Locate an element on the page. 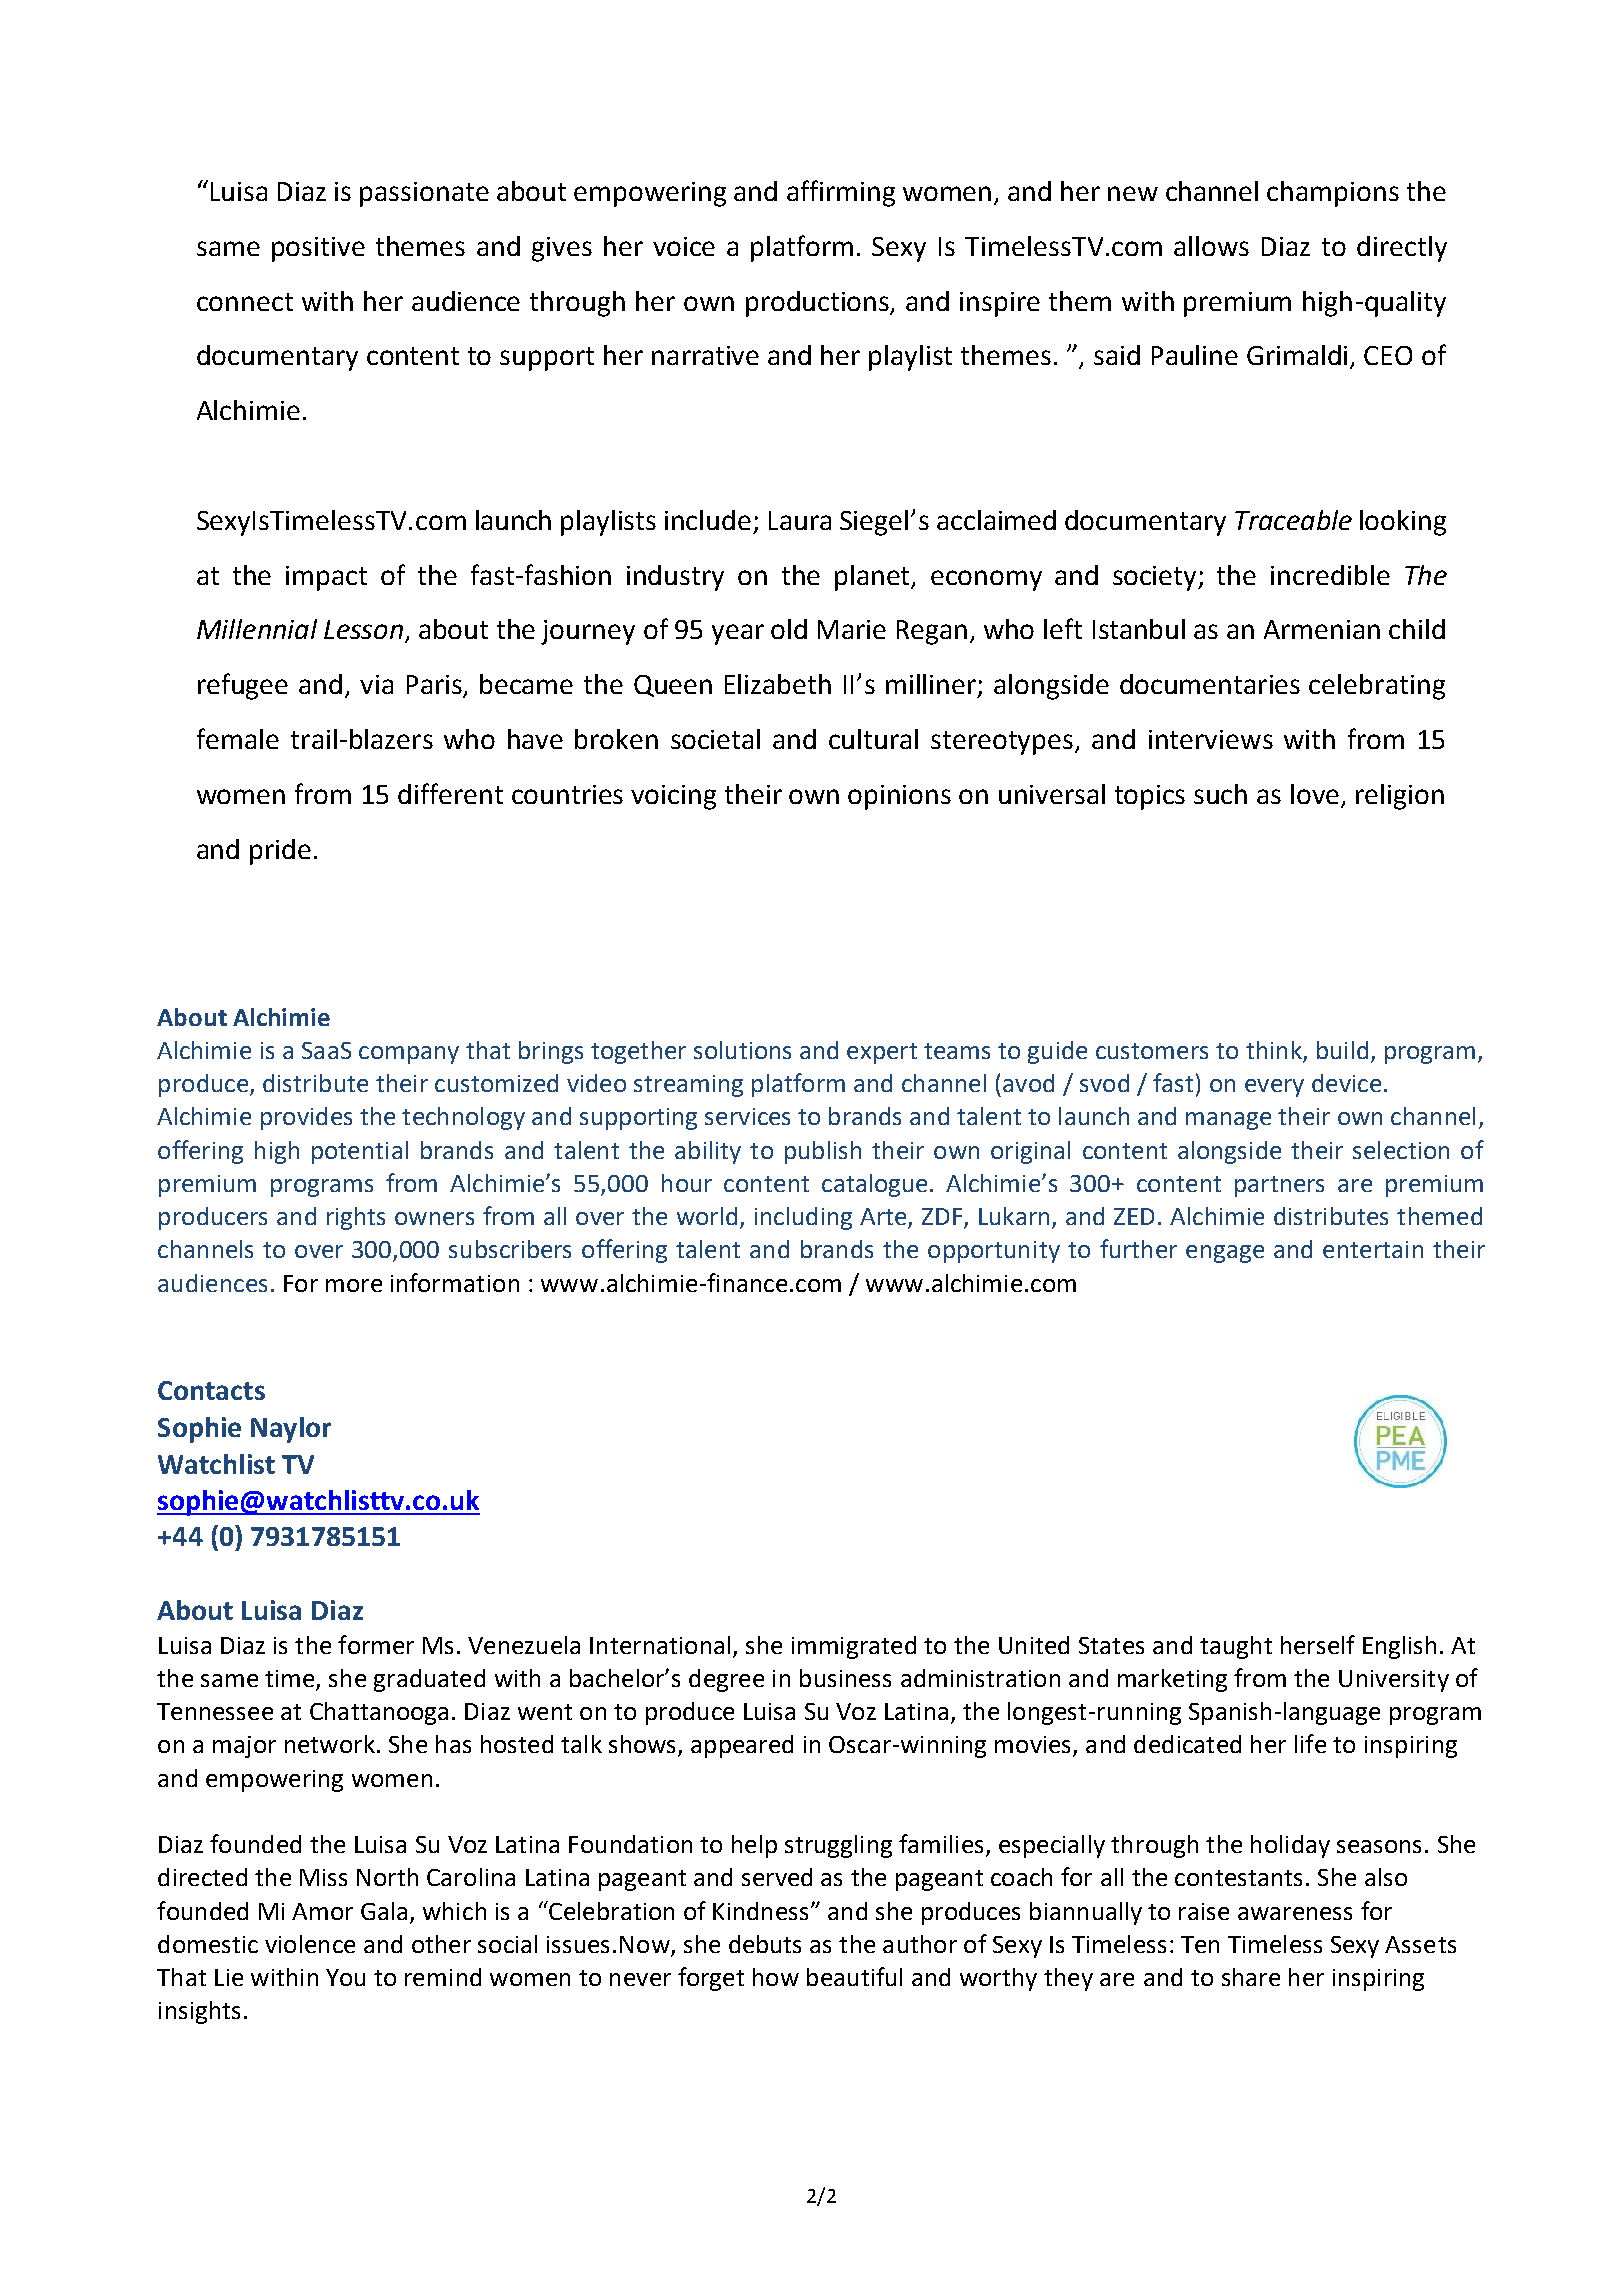 Image resolution: width=1620 pixels, height=2291 pixels. pride is located at coordinates (280, 852).
